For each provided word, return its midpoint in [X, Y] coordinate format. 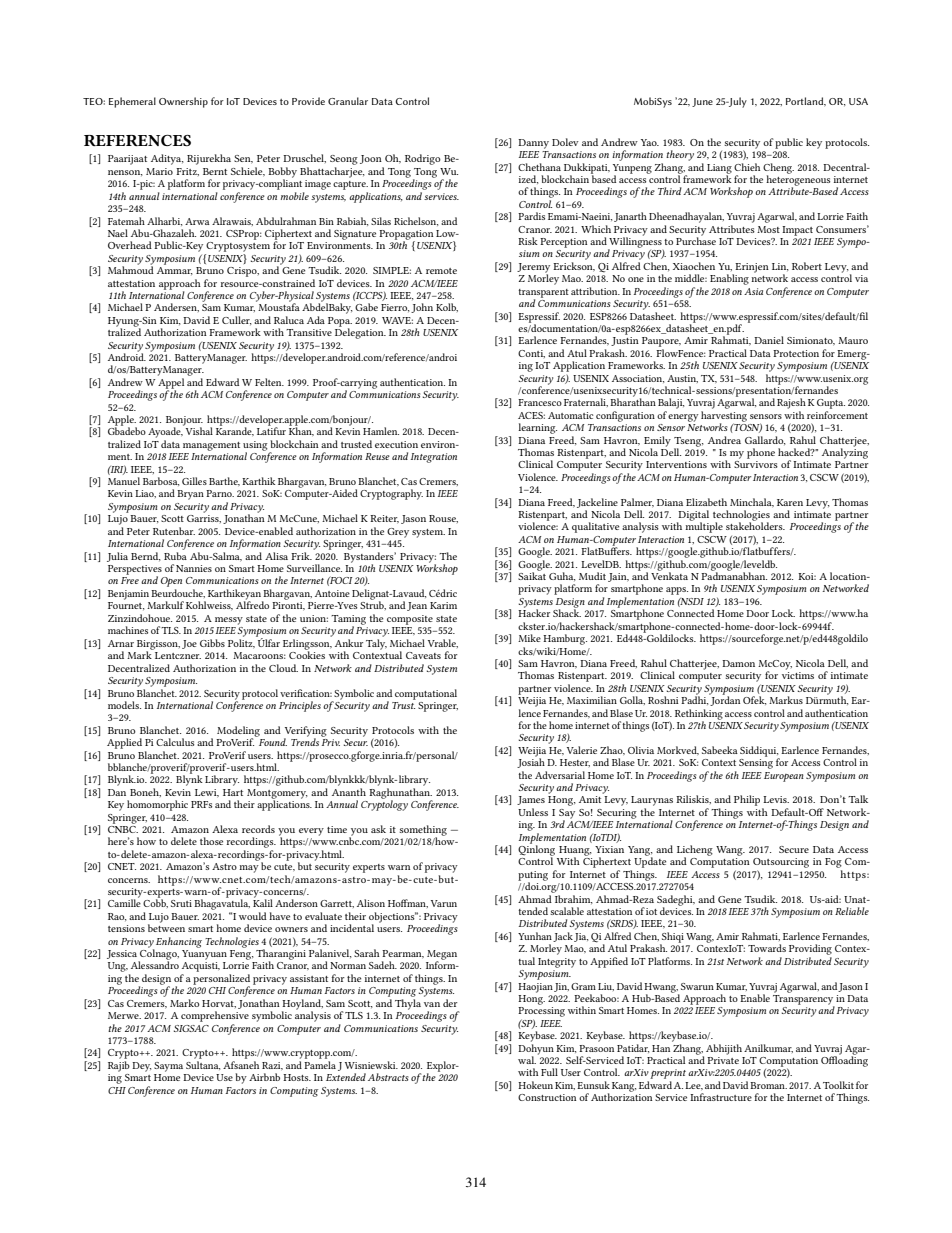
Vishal [199, 431]
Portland [805, 101]
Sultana [203, 1065]
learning [537, 428]
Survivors [756, 464]
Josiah [531, 762]
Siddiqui [759, 752]
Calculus [175, 742]
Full [549, 1072]
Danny [533, 144]
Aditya [167, 159]
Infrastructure [721, 1097]
